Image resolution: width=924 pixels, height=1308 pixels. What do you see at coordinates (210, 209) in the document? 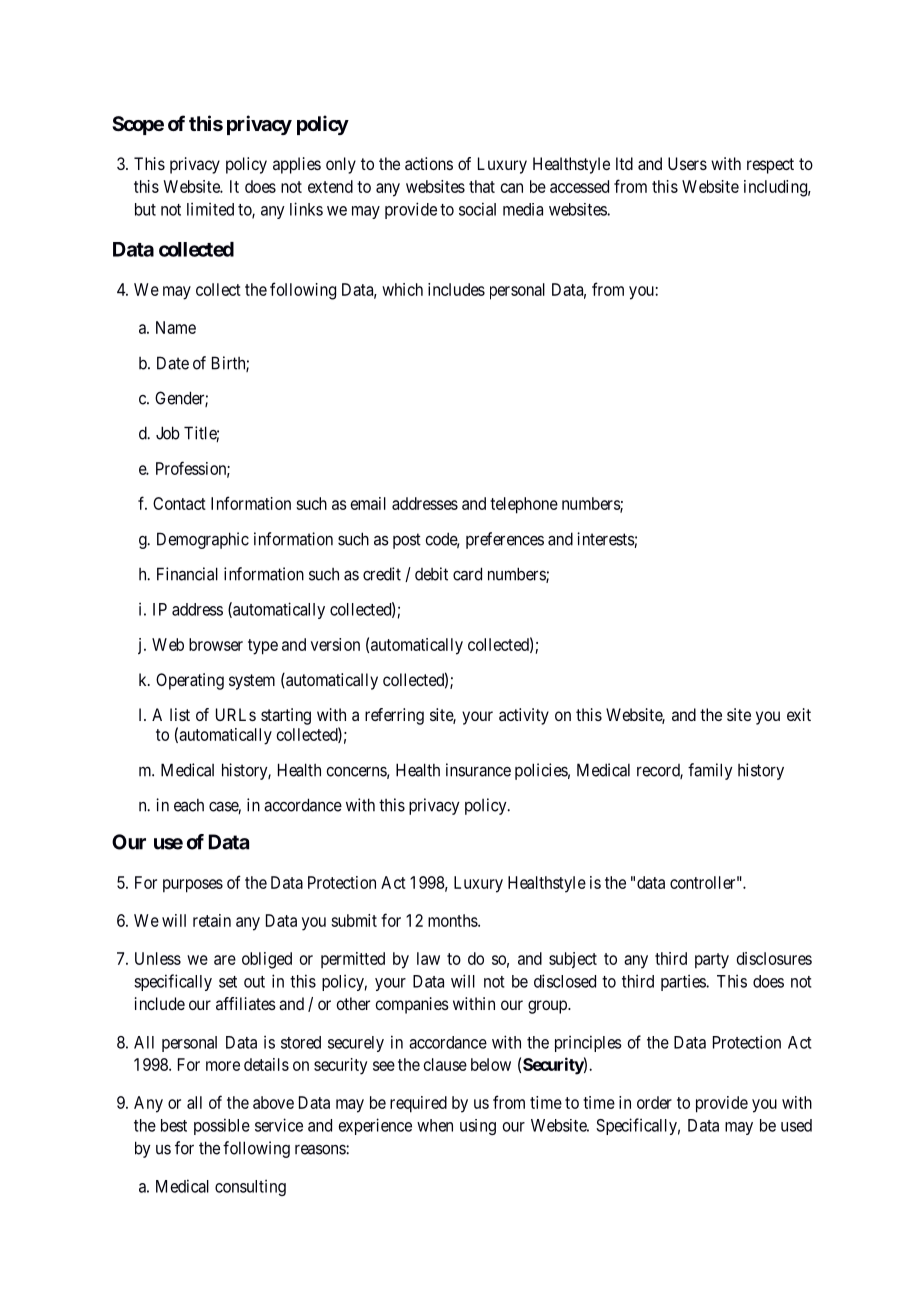
I see `limited` at bounding box center [210, 209].
